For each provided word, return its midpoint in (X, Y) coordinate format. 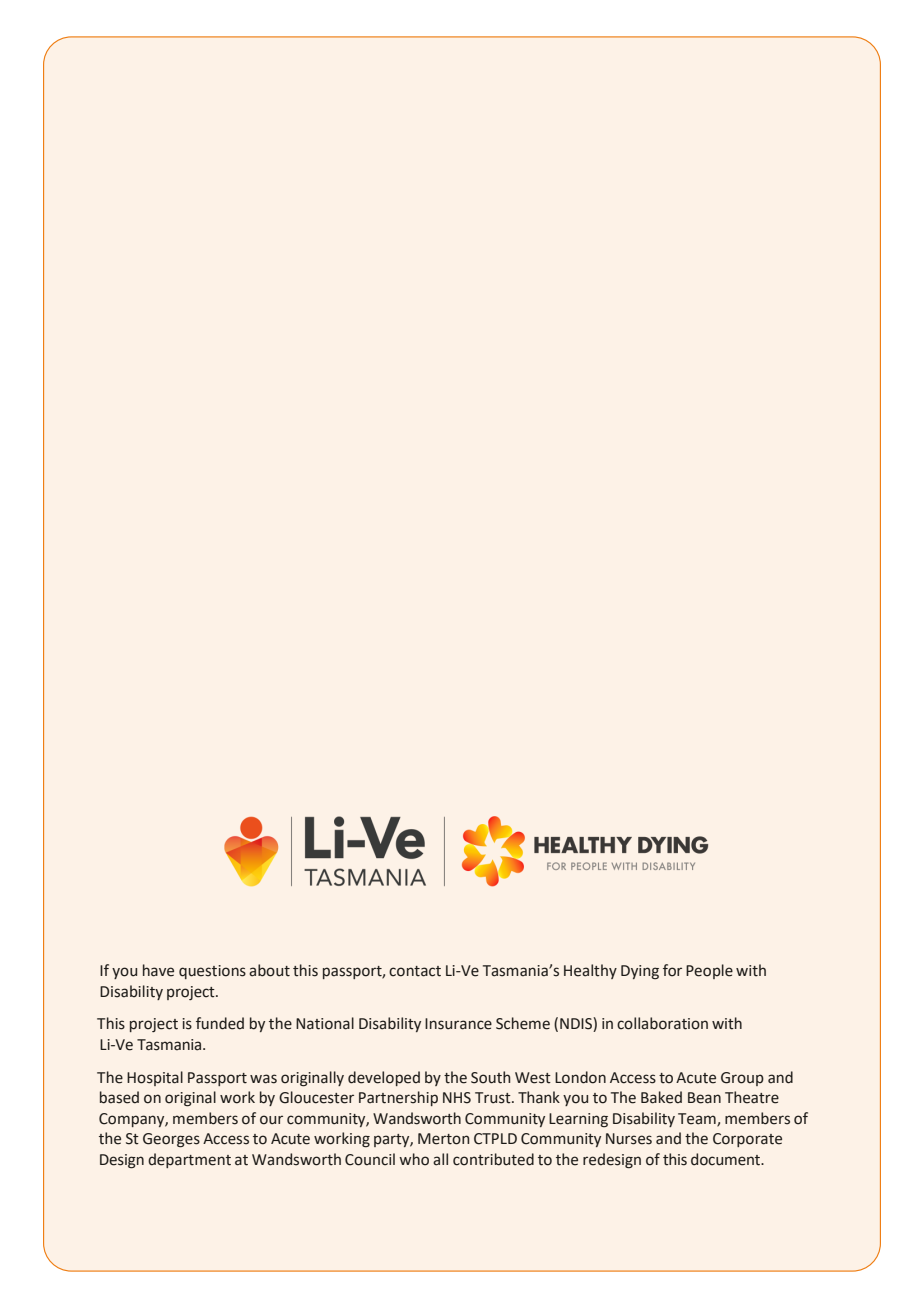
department (189, 1160)
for (672, 970)
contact (415, 971)
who (414, 1159)
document (727, 1159)
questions (212, 972)
